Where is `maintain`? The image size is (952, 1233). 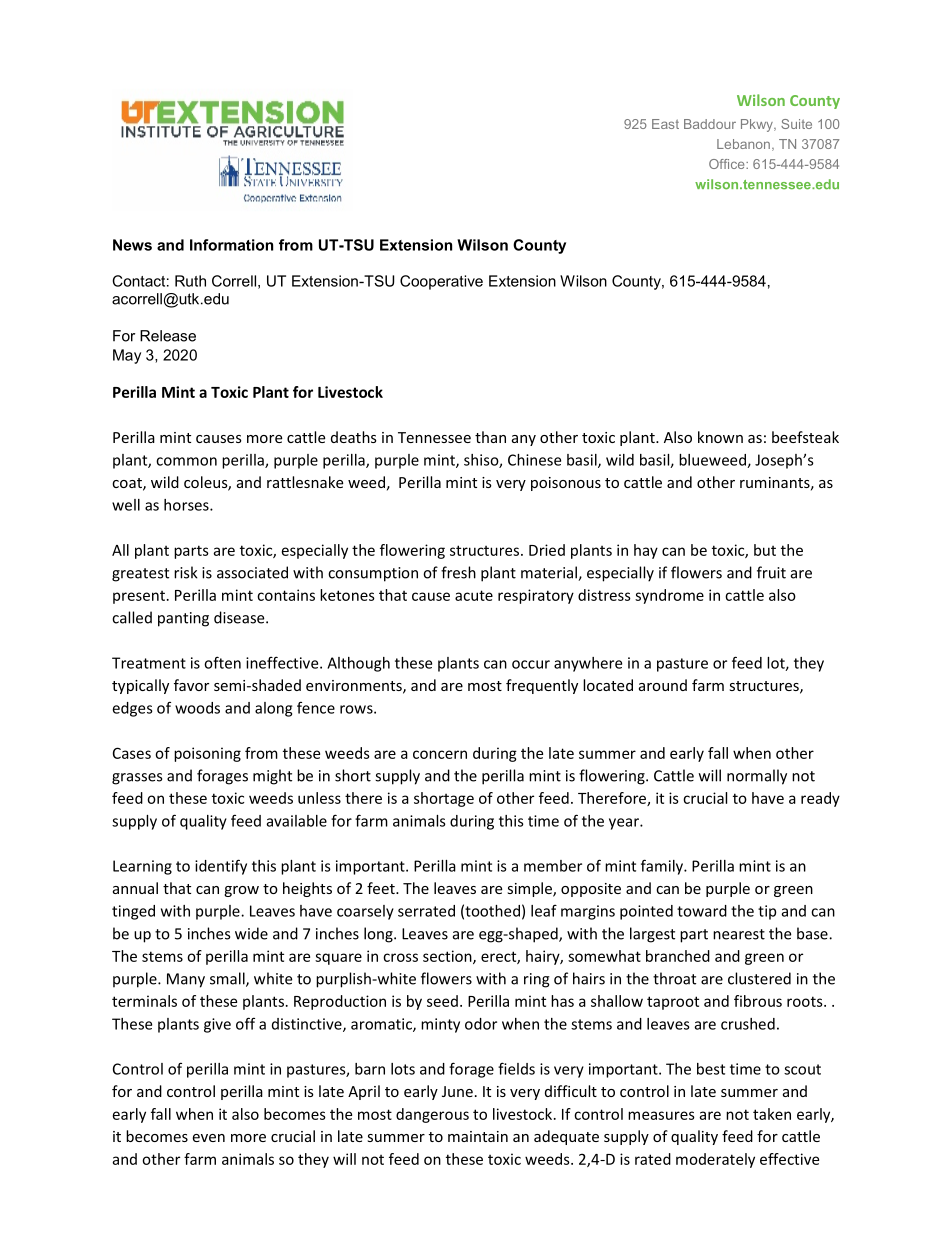
maintain is located at coordinates (478, 1136).
